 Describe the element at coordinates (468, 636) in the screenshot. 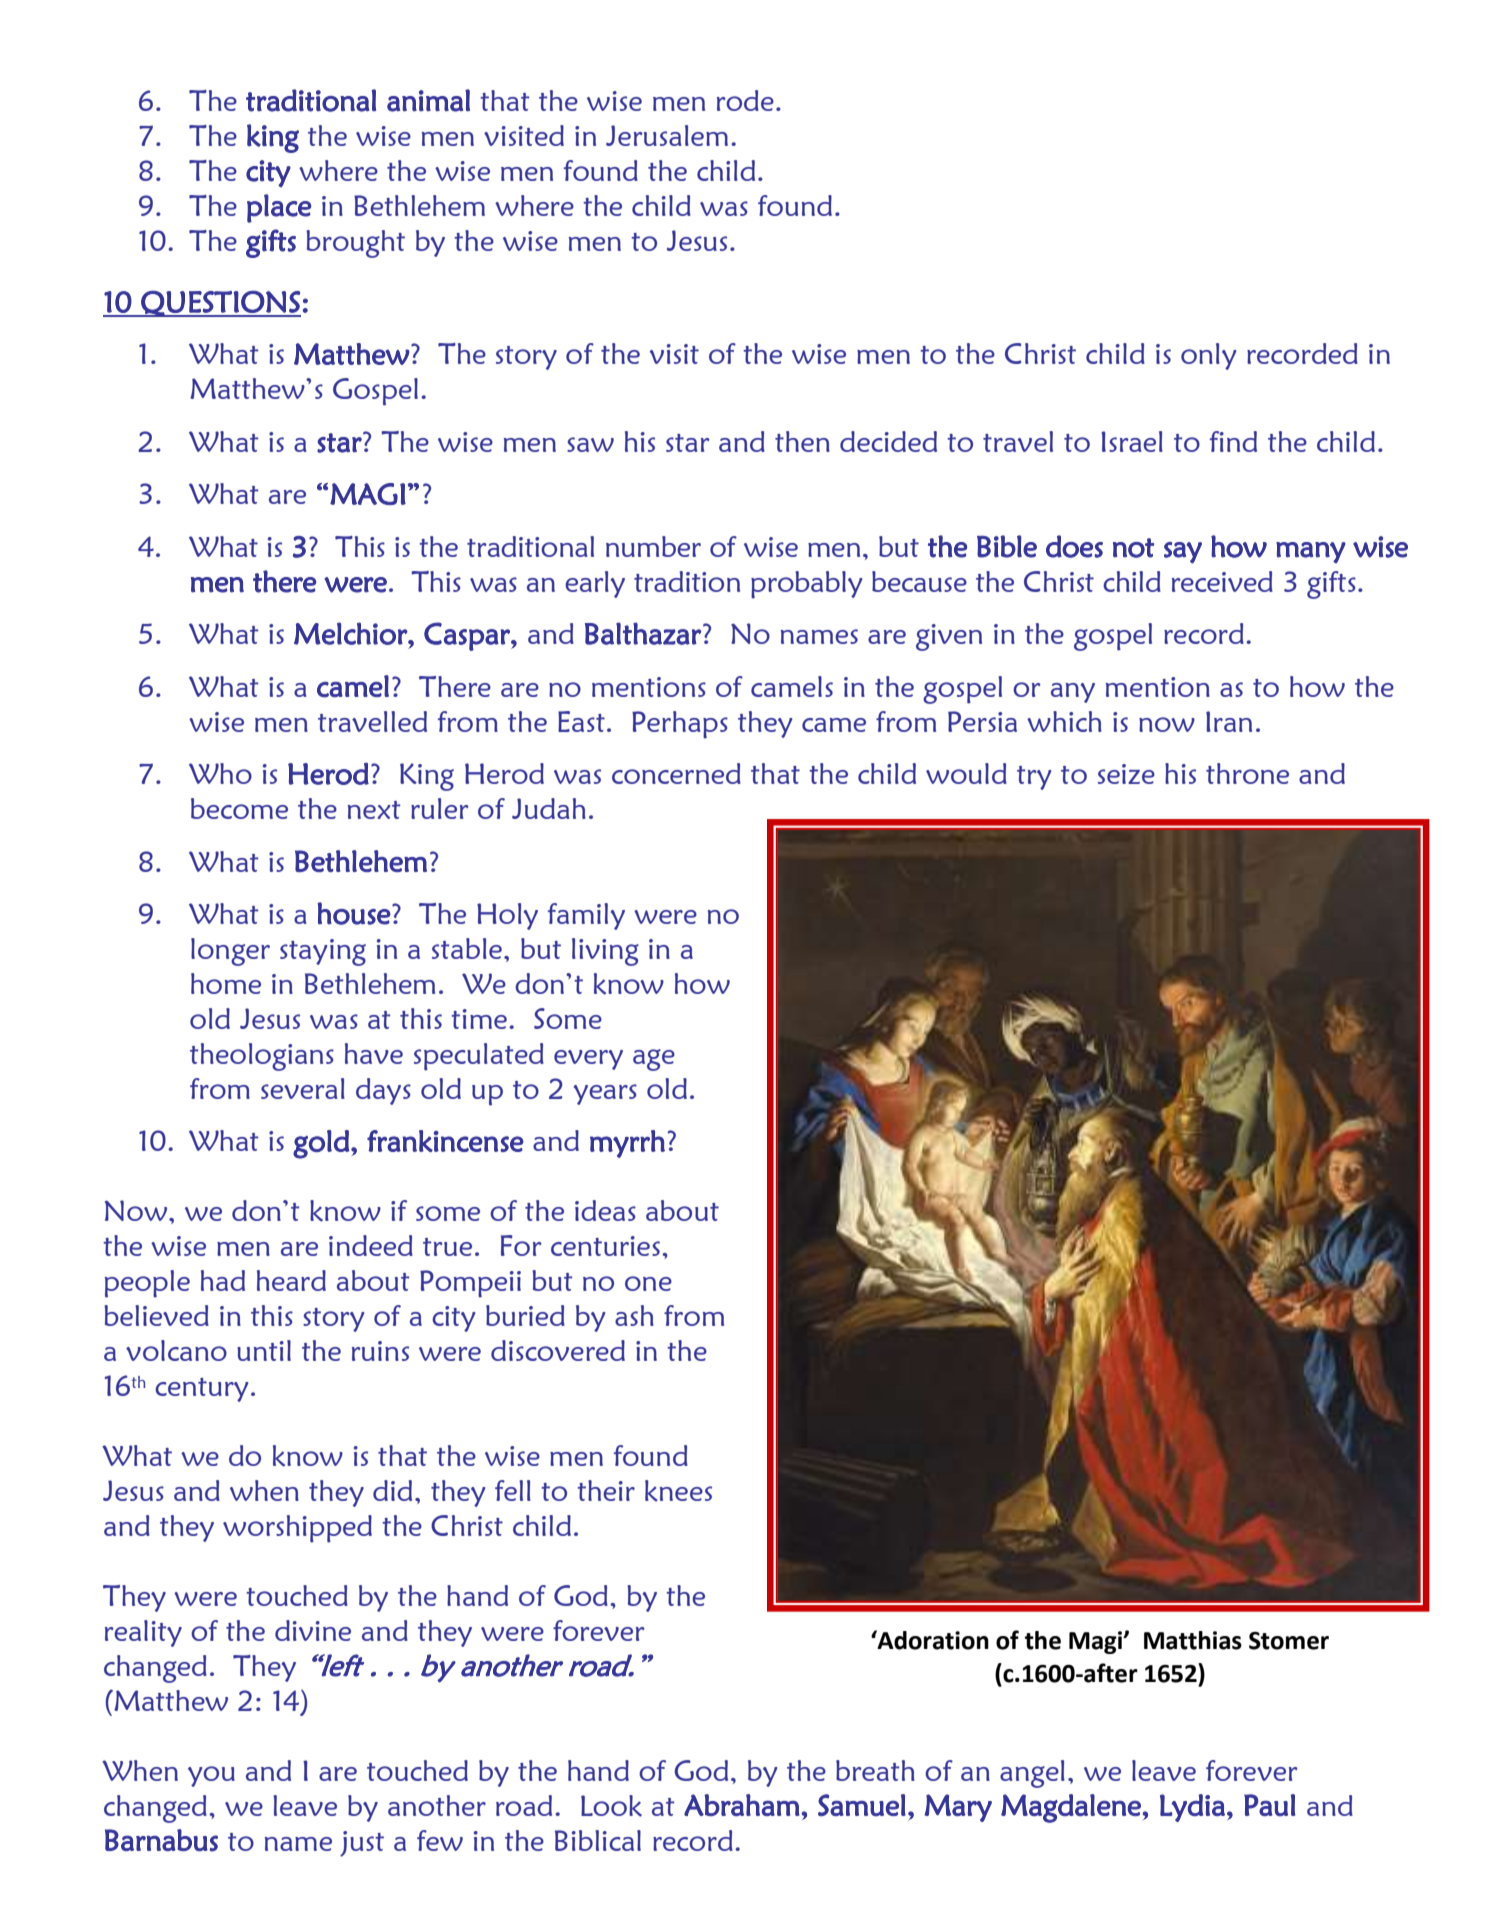

I see `Caspar` at that location.
